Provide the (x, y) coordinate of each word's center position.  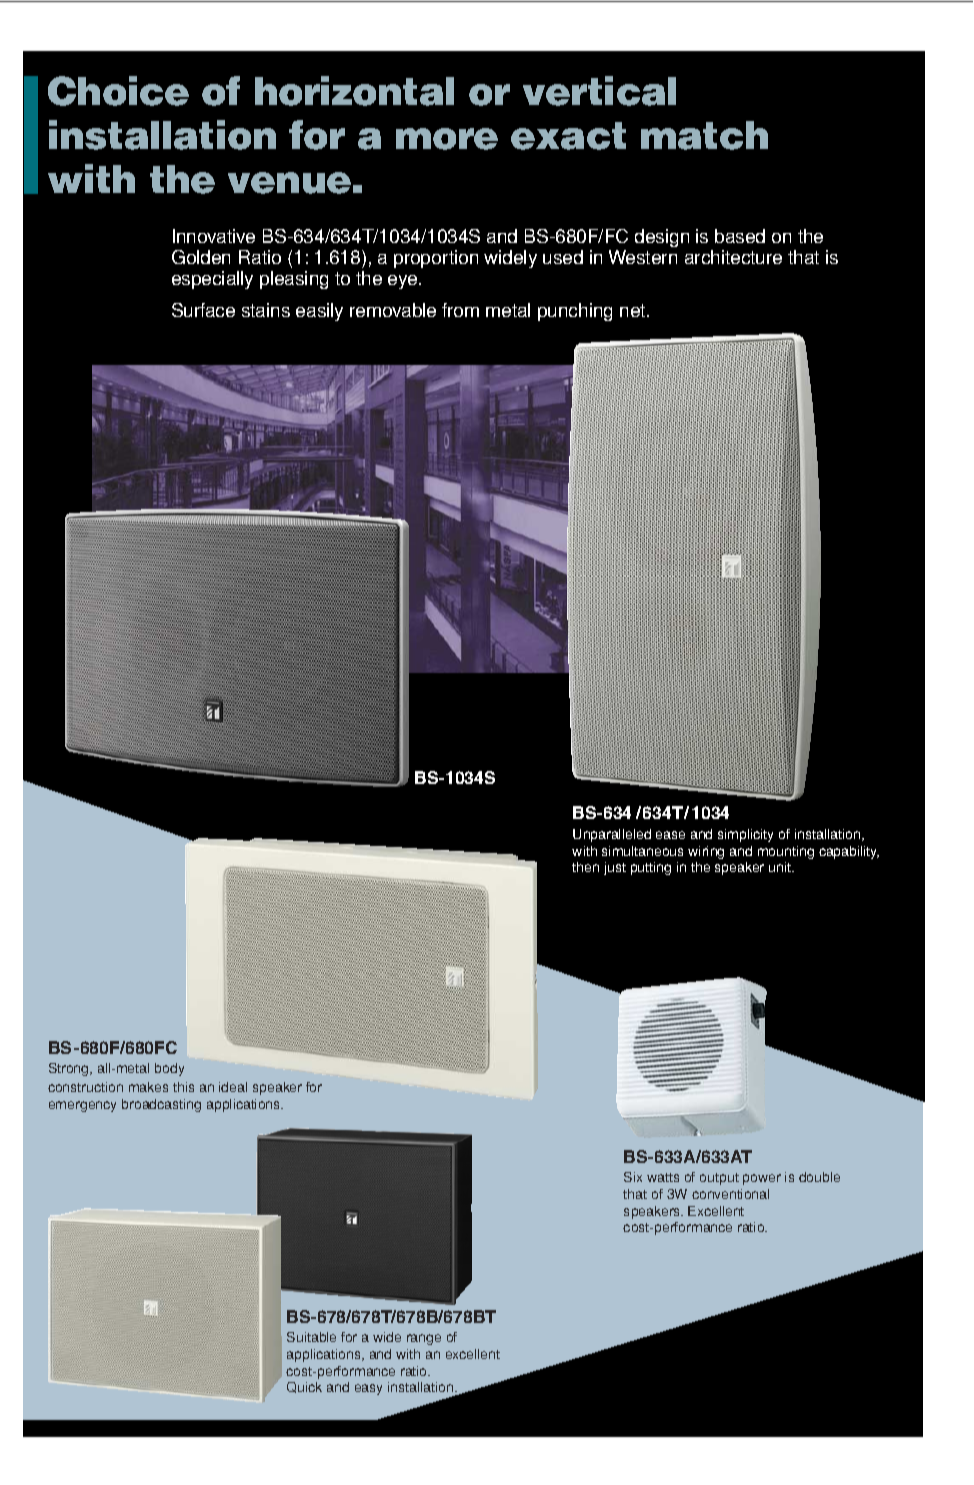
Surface (203, 310)
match (704, 135)
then (585, 867)
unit (781, 867)
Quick (304, 1387)
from (460, 310)
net (634, 310)
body (169, 1069)
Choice (118, 91)
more (447, 139)
